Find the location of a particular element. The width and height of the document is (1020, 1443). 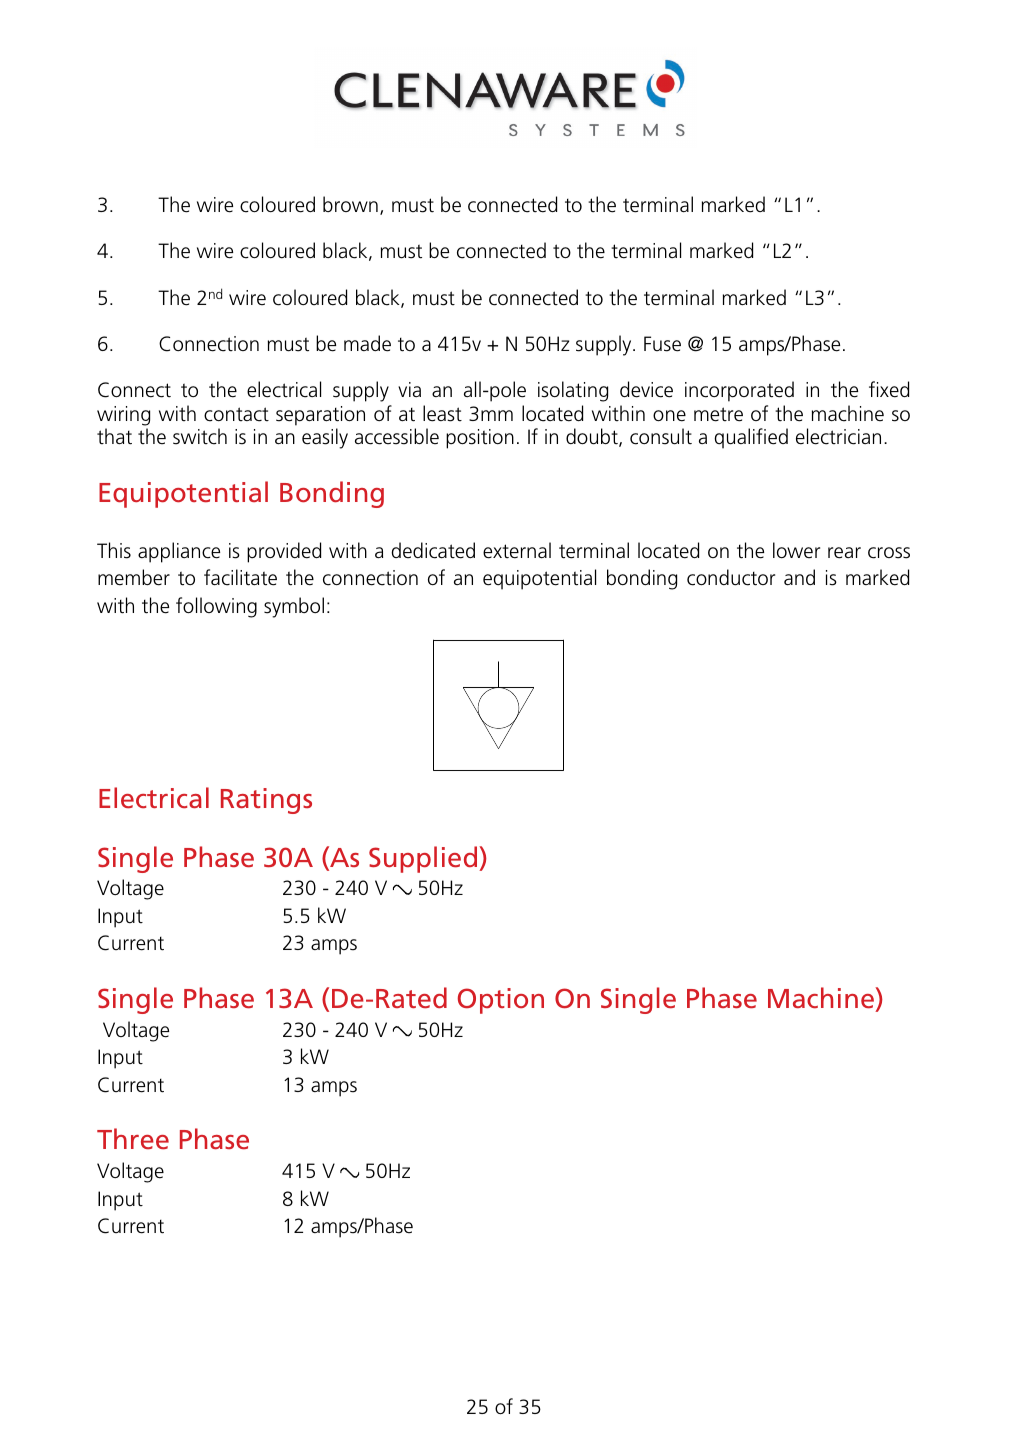

appliance is located at coordinates (179, 552).
